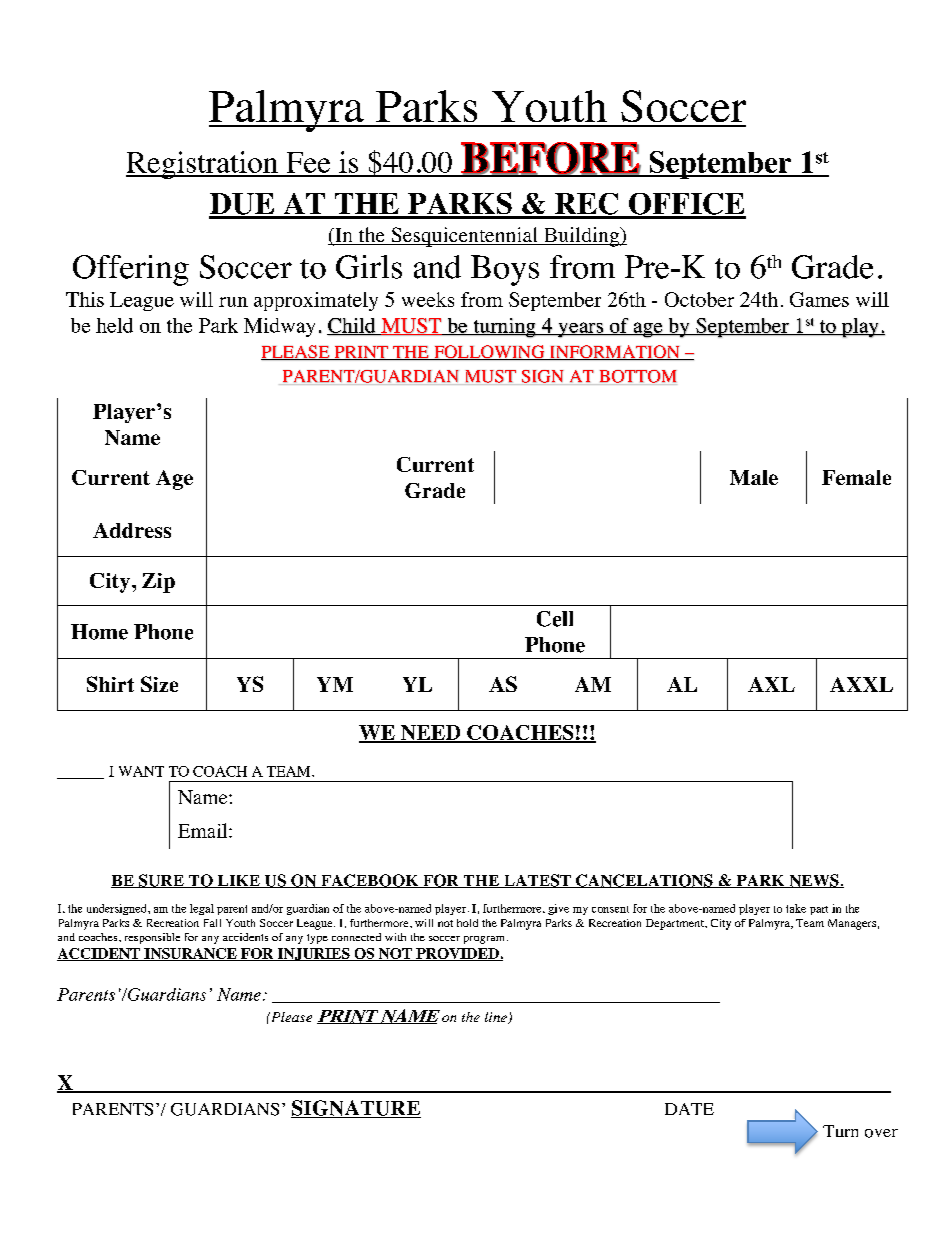  I want to click on FOLLOWING, so click(489, 352).
